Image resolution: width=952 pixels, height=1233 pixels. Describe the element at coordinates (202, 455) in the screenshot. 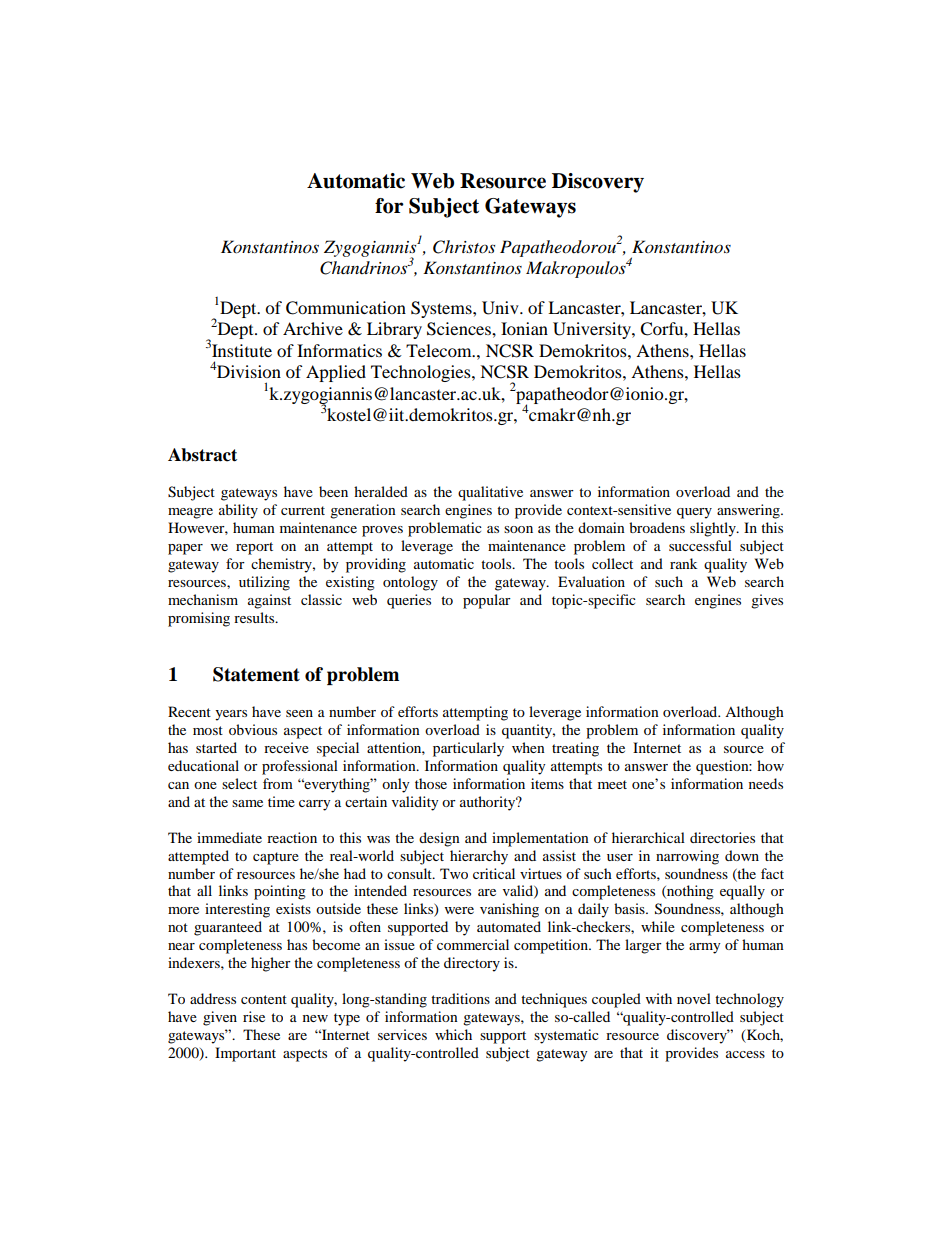

I see `Abstract` at that location.
